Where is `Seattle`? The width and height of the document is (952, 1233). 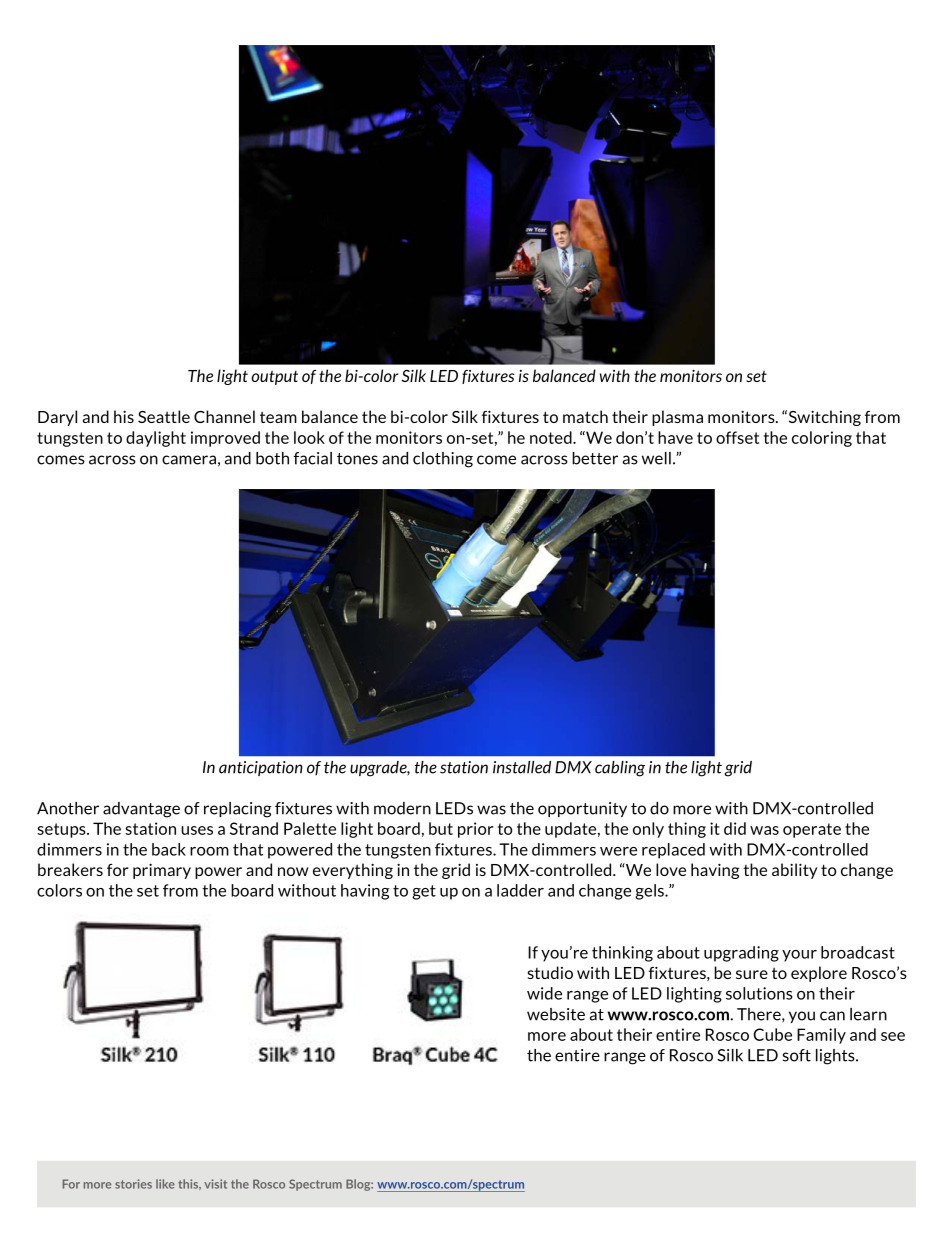
Seattle is located at coordinates (164, 416).
